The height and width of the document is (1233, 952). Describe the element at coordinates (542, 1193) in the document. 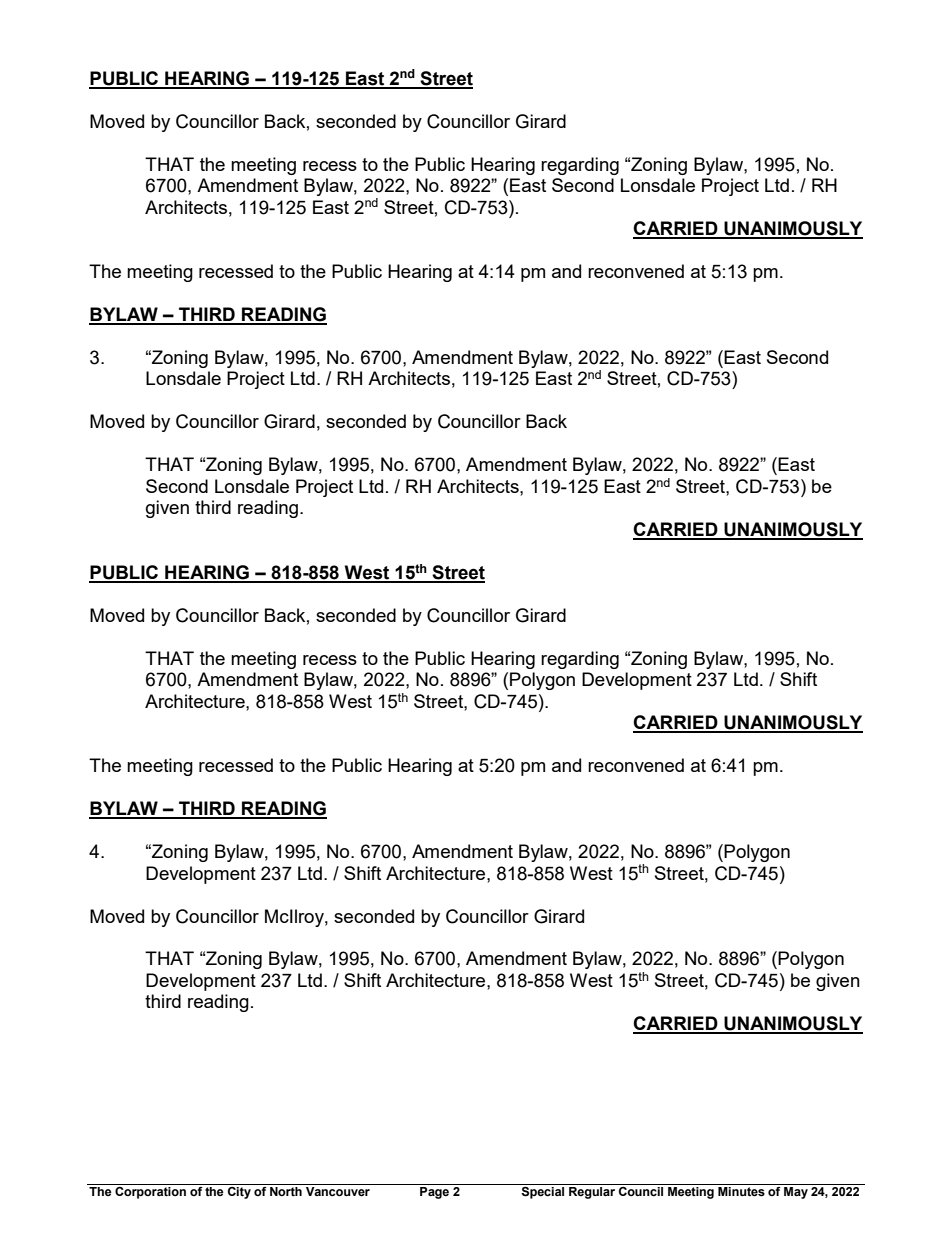

I see `Special` at that location.
